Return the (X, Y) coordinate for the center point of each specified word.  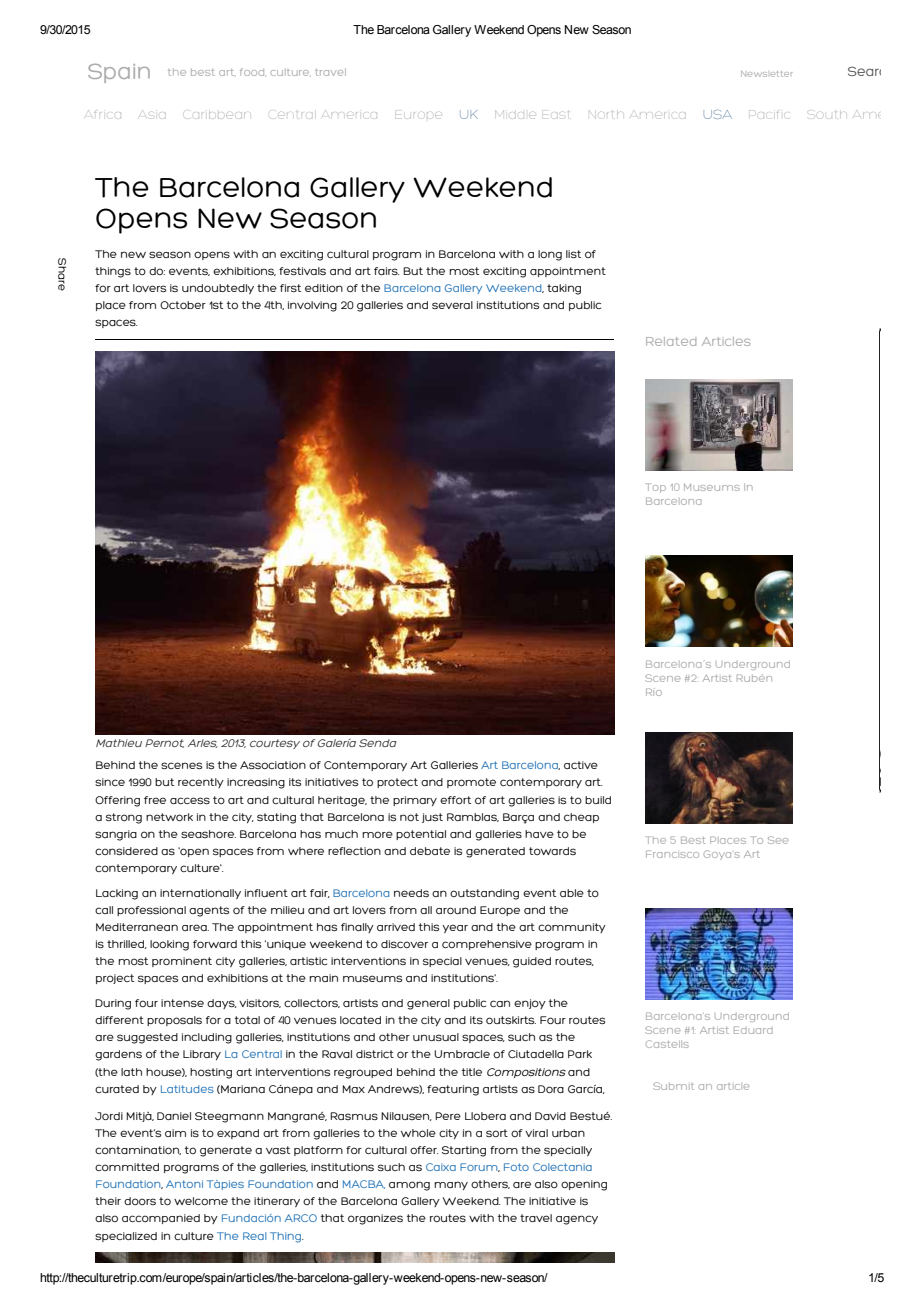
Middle (516, 114)
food (253, 72)
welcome (201, 1201)
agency (577, 1220)
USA (718, 114)
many (451, 1185)
